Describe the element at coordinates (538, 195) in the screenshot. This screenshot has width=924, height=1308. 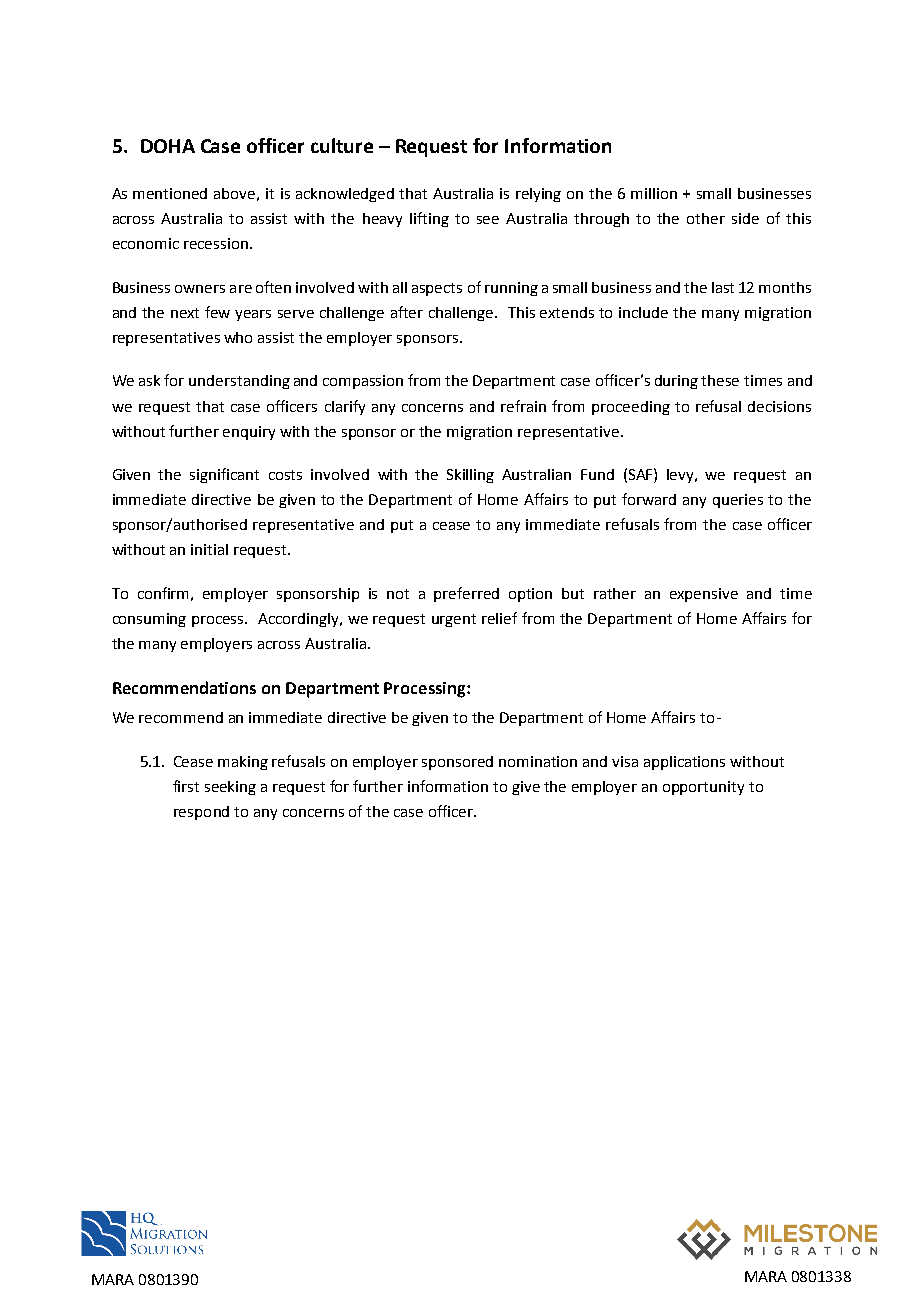
I see `relying` at that location.
